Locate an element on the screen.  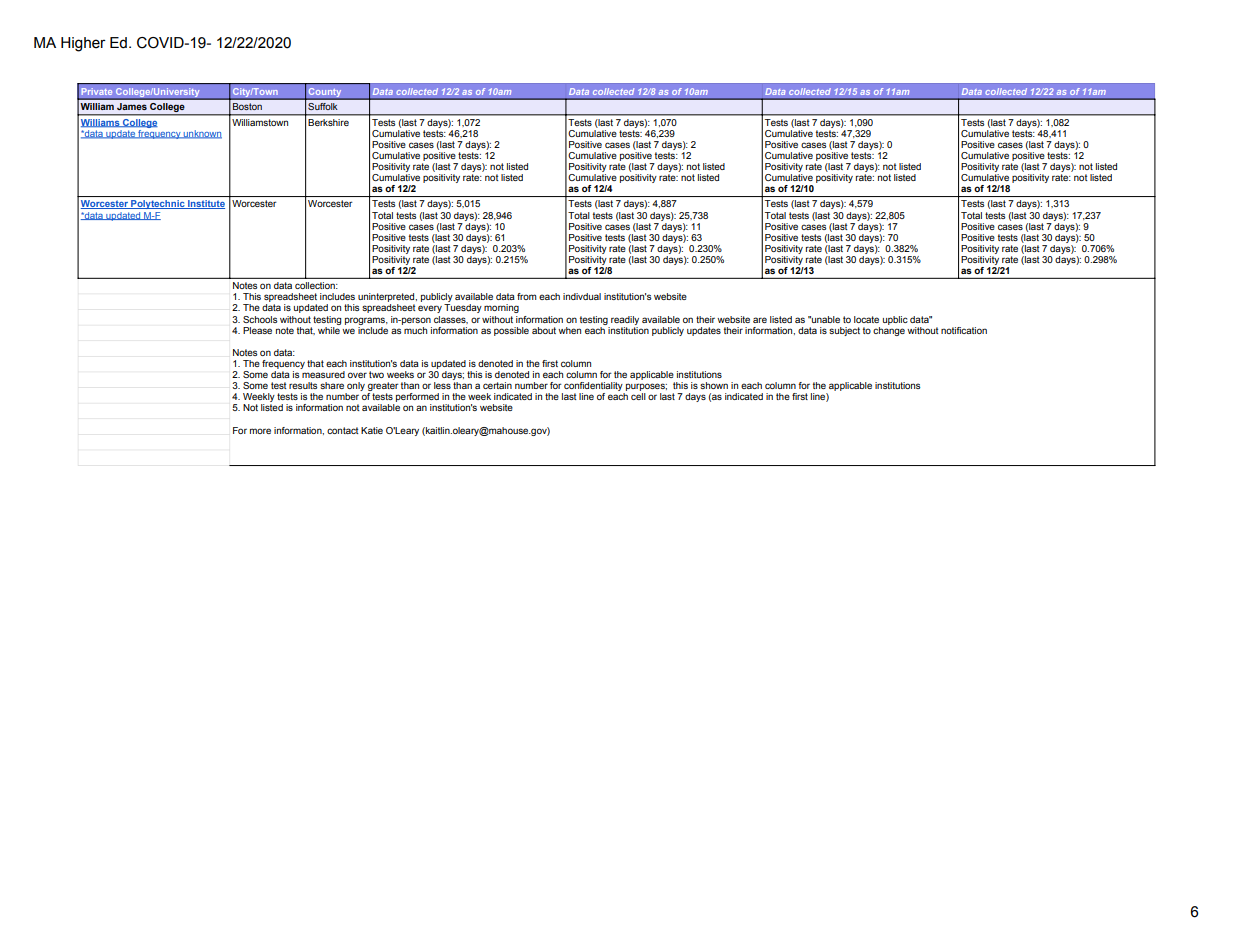
Institute is located at coordinates (205, 204).
